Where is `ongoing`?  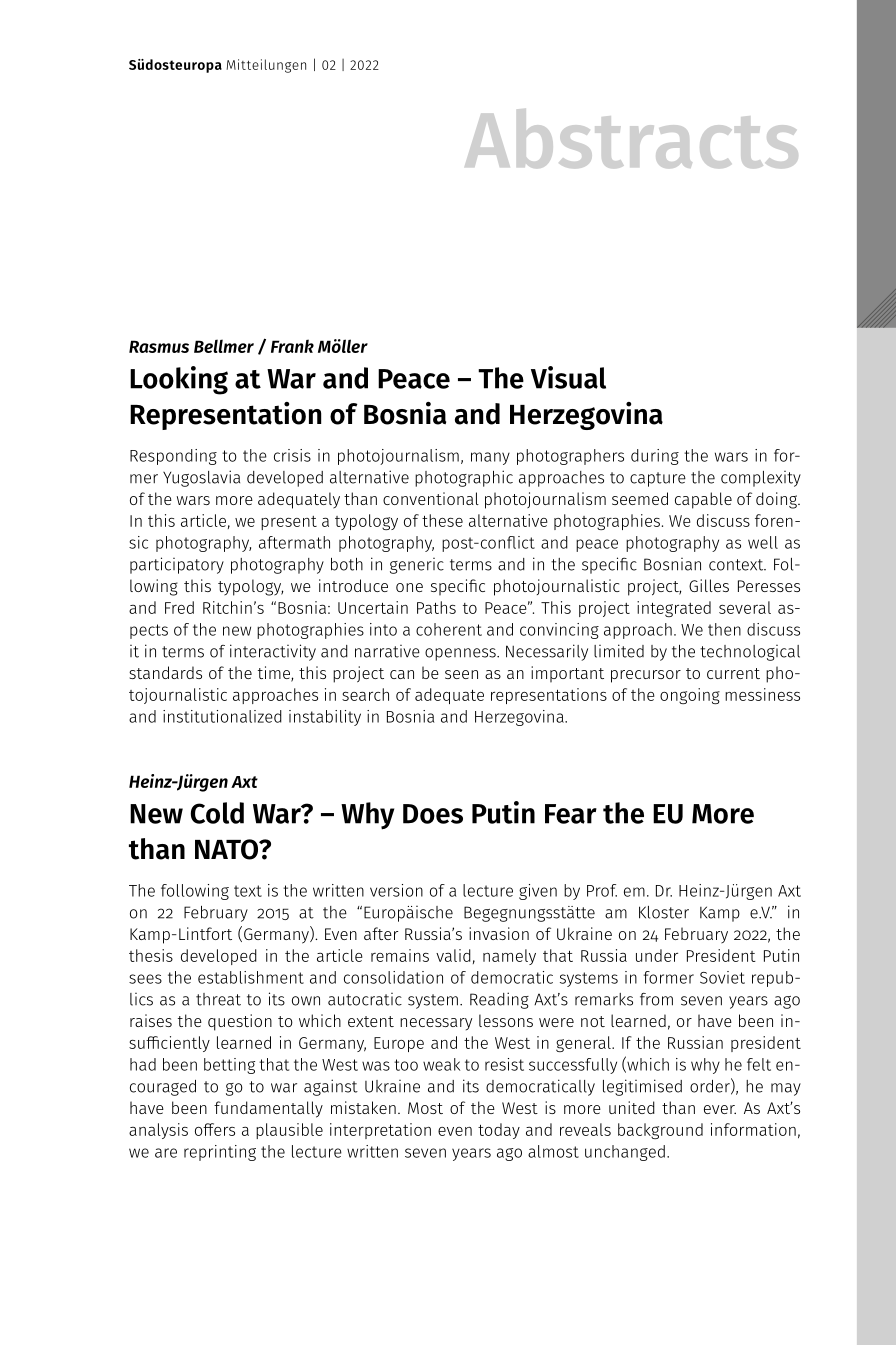
ongoing is located at coordinates (690, 696).
